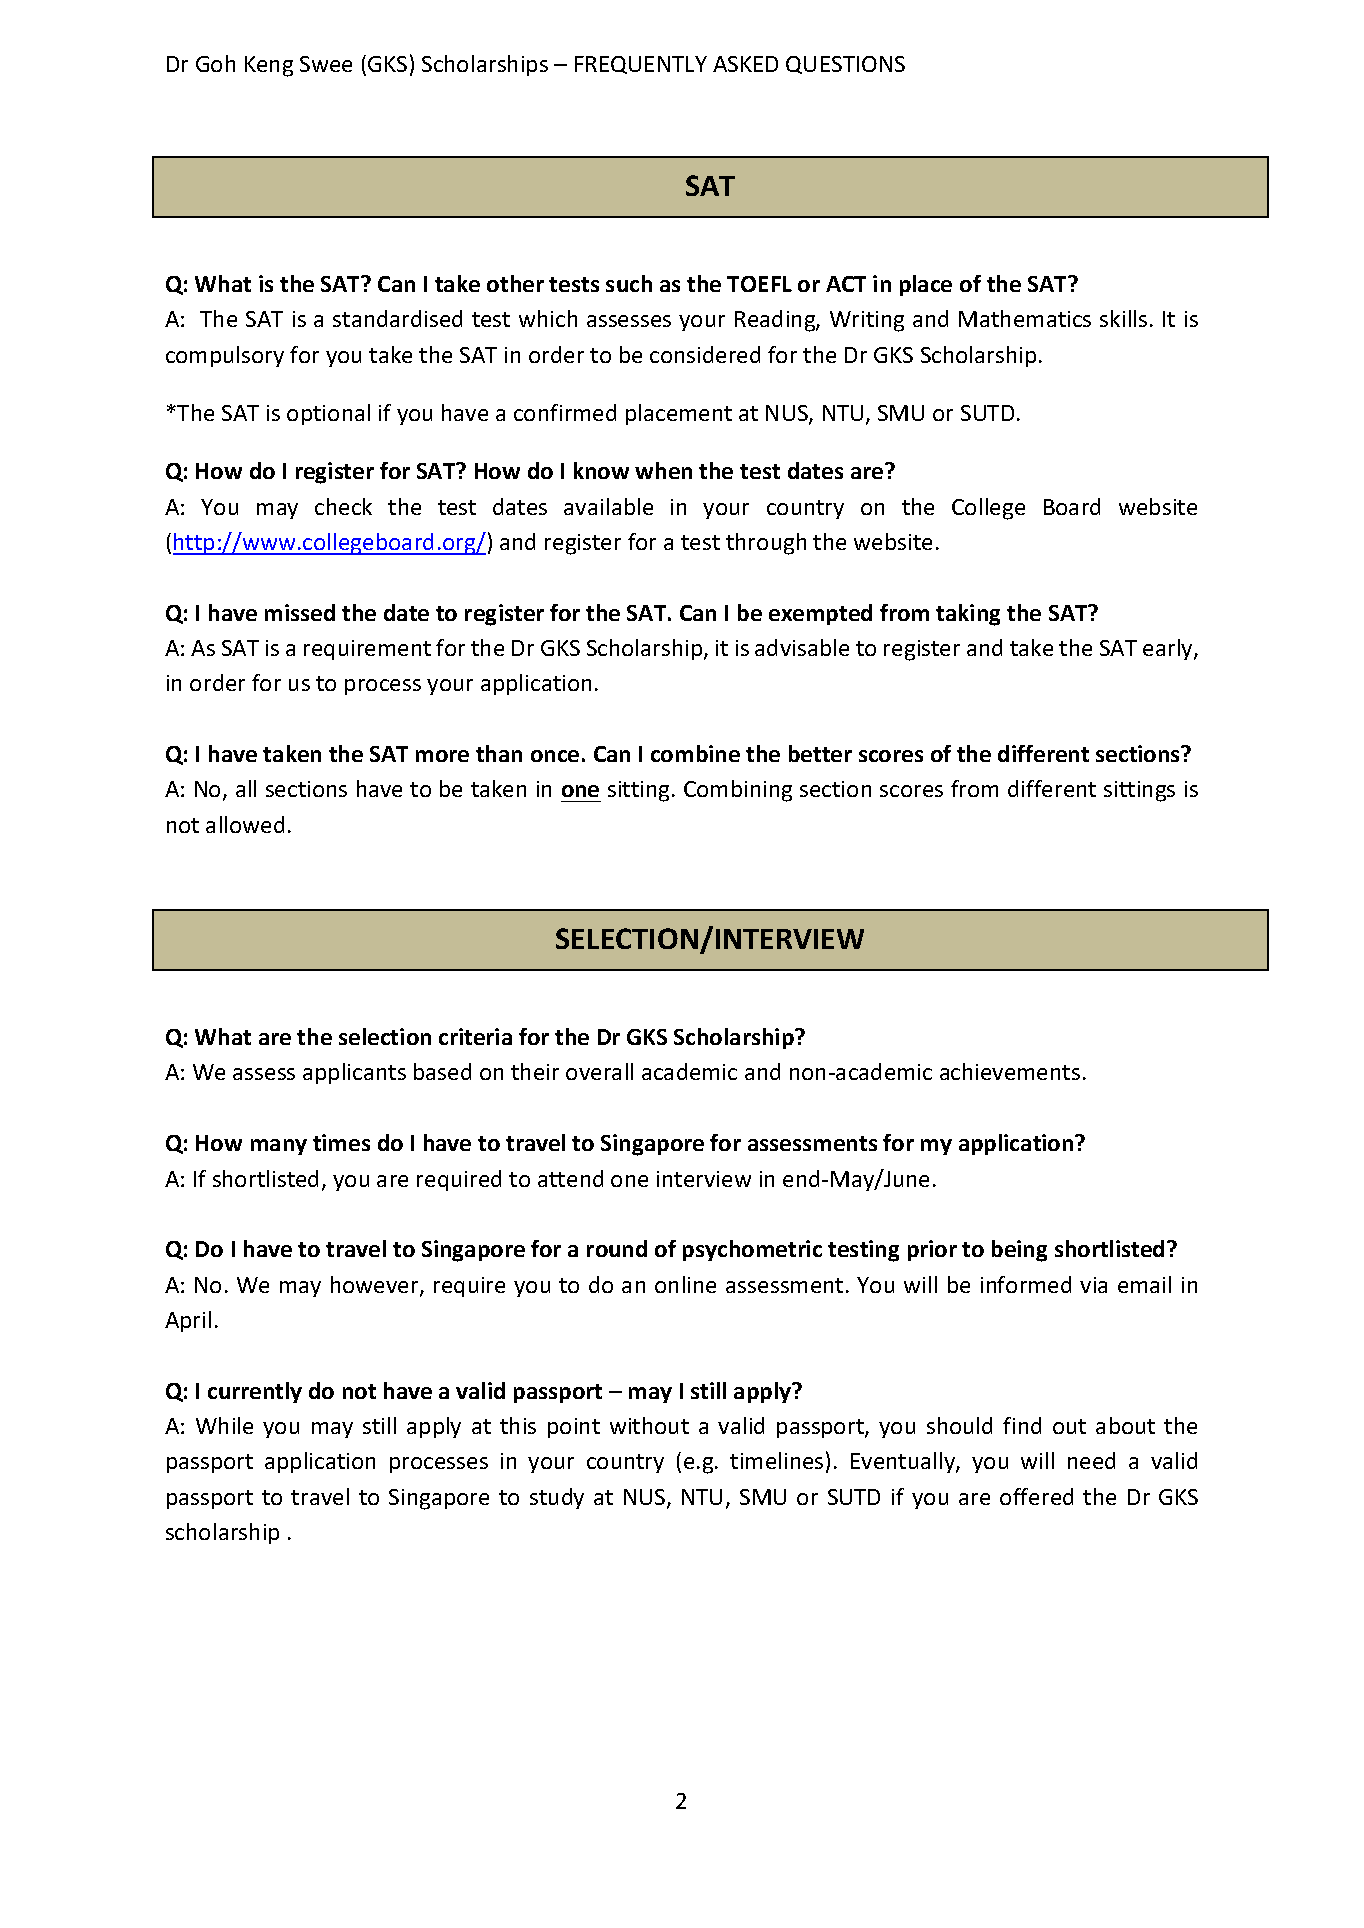 This page has width=1364, height=1928. Describe the element at coordinates (328, 414) in the page. I see `optional` at that location.
